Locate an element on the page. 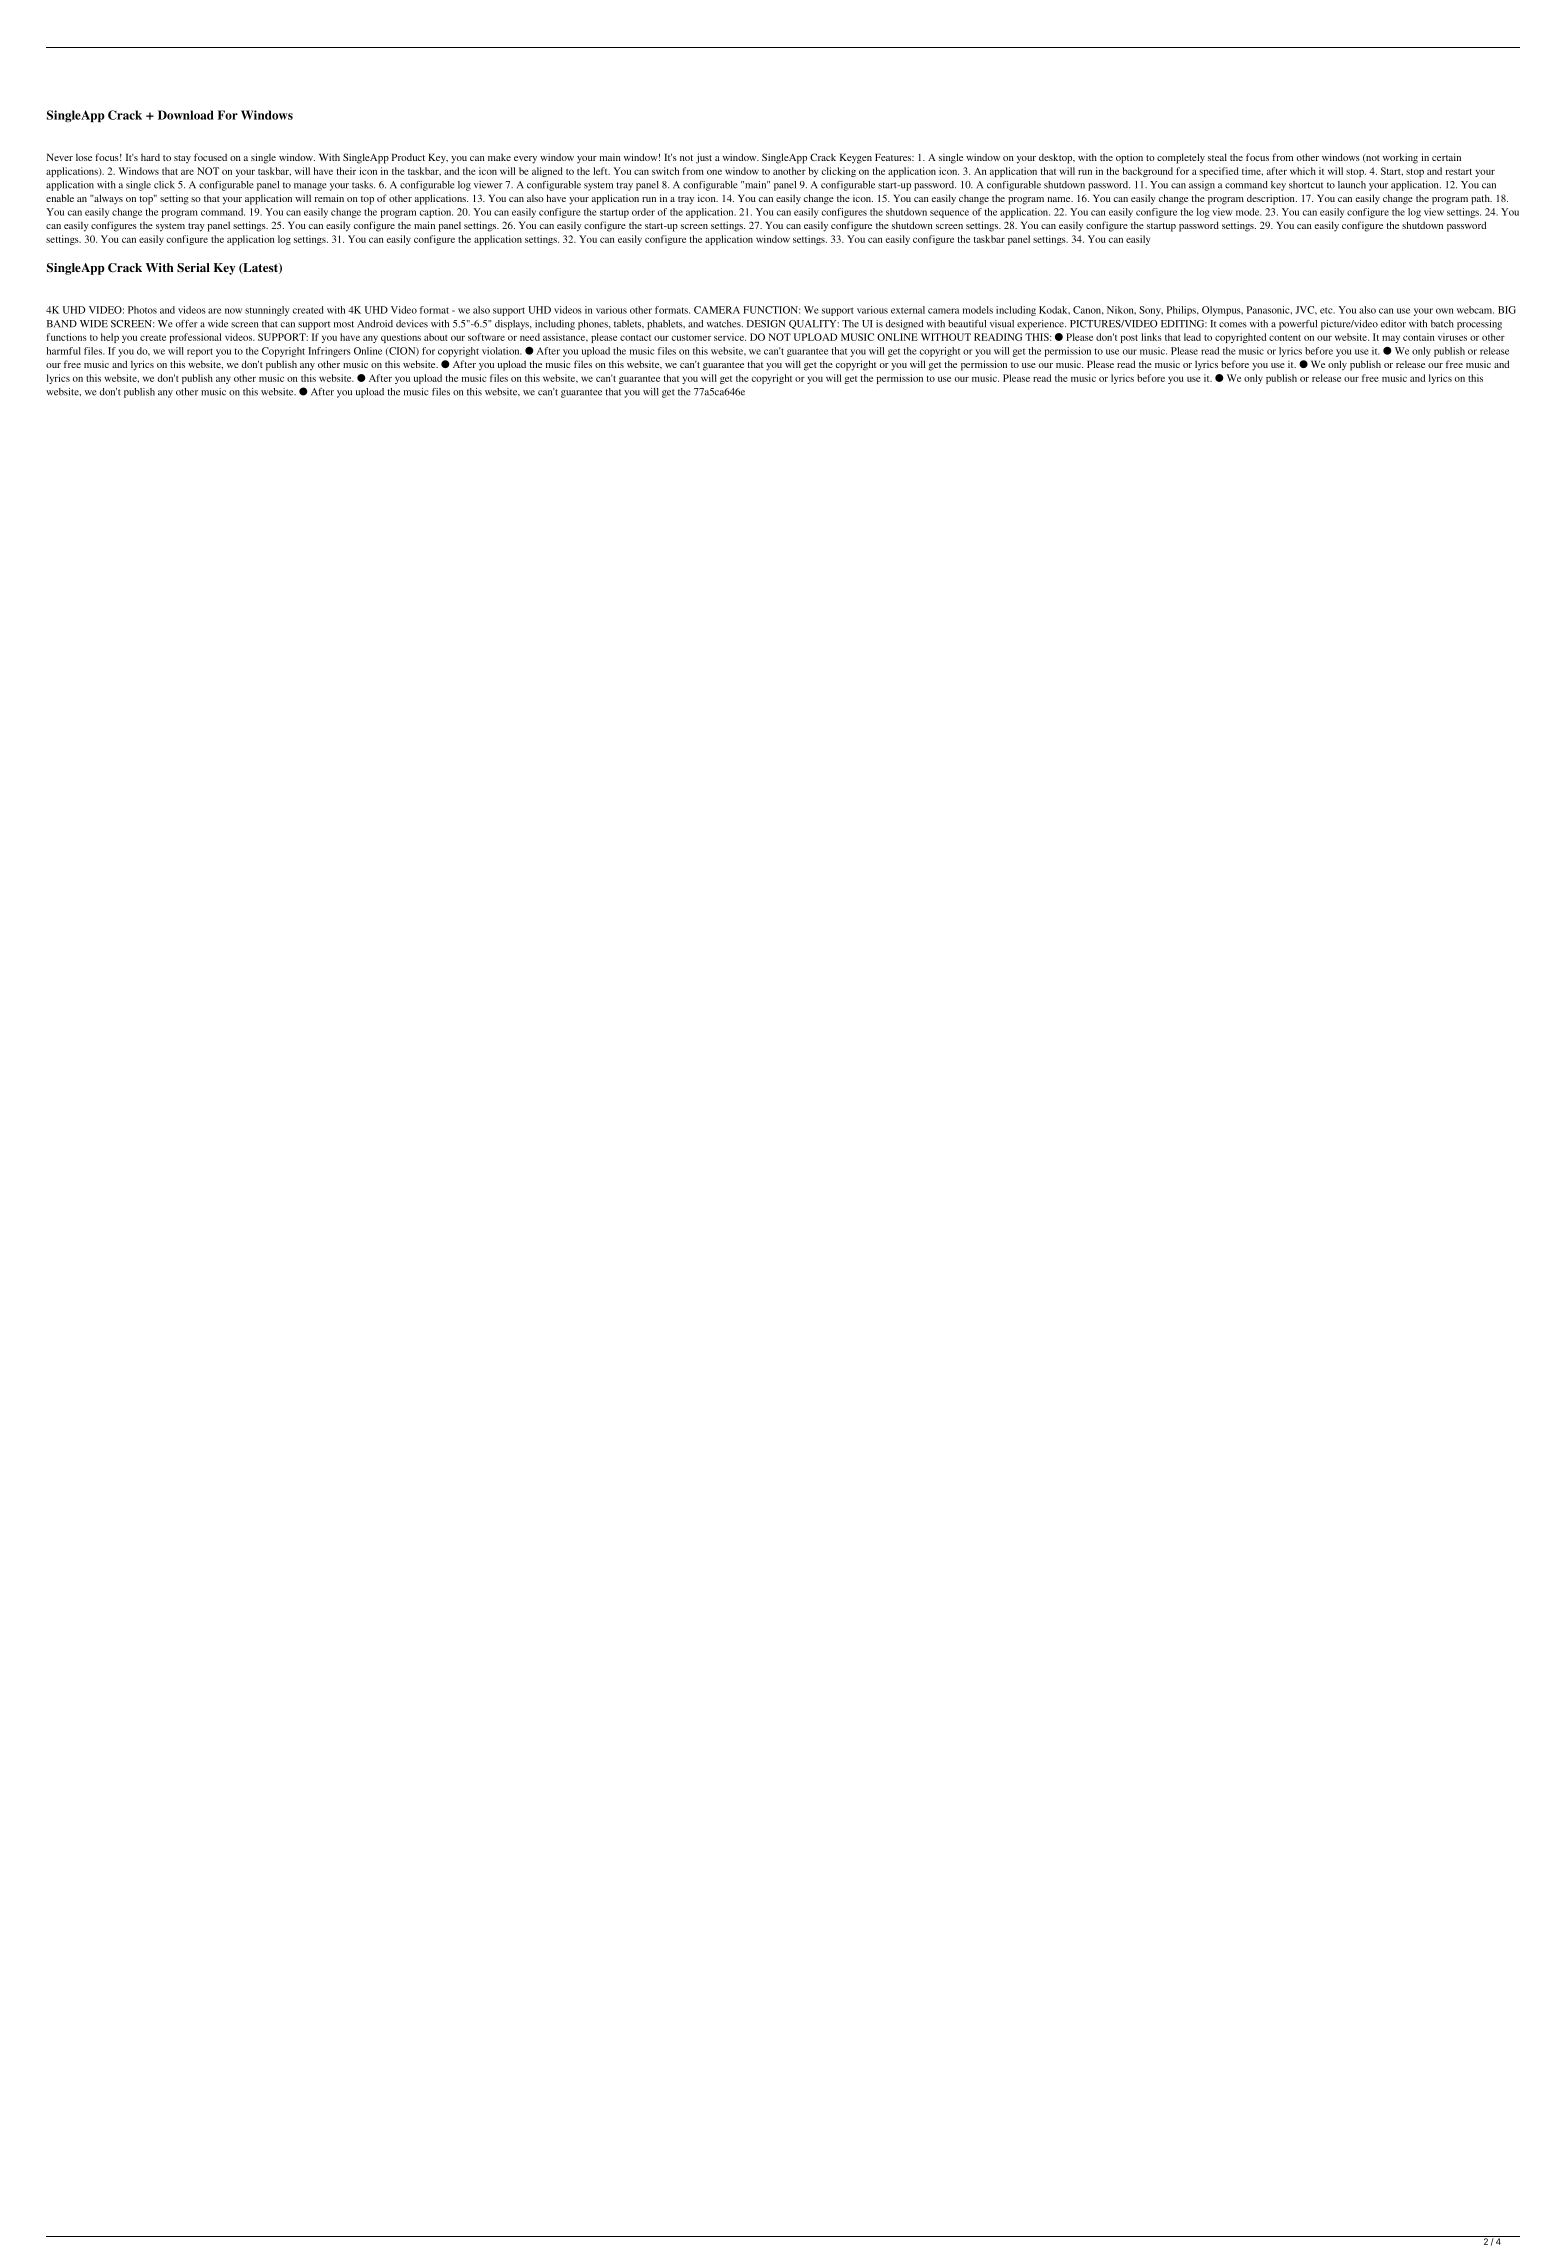  Keygen is located at coordinates (856, 158).
